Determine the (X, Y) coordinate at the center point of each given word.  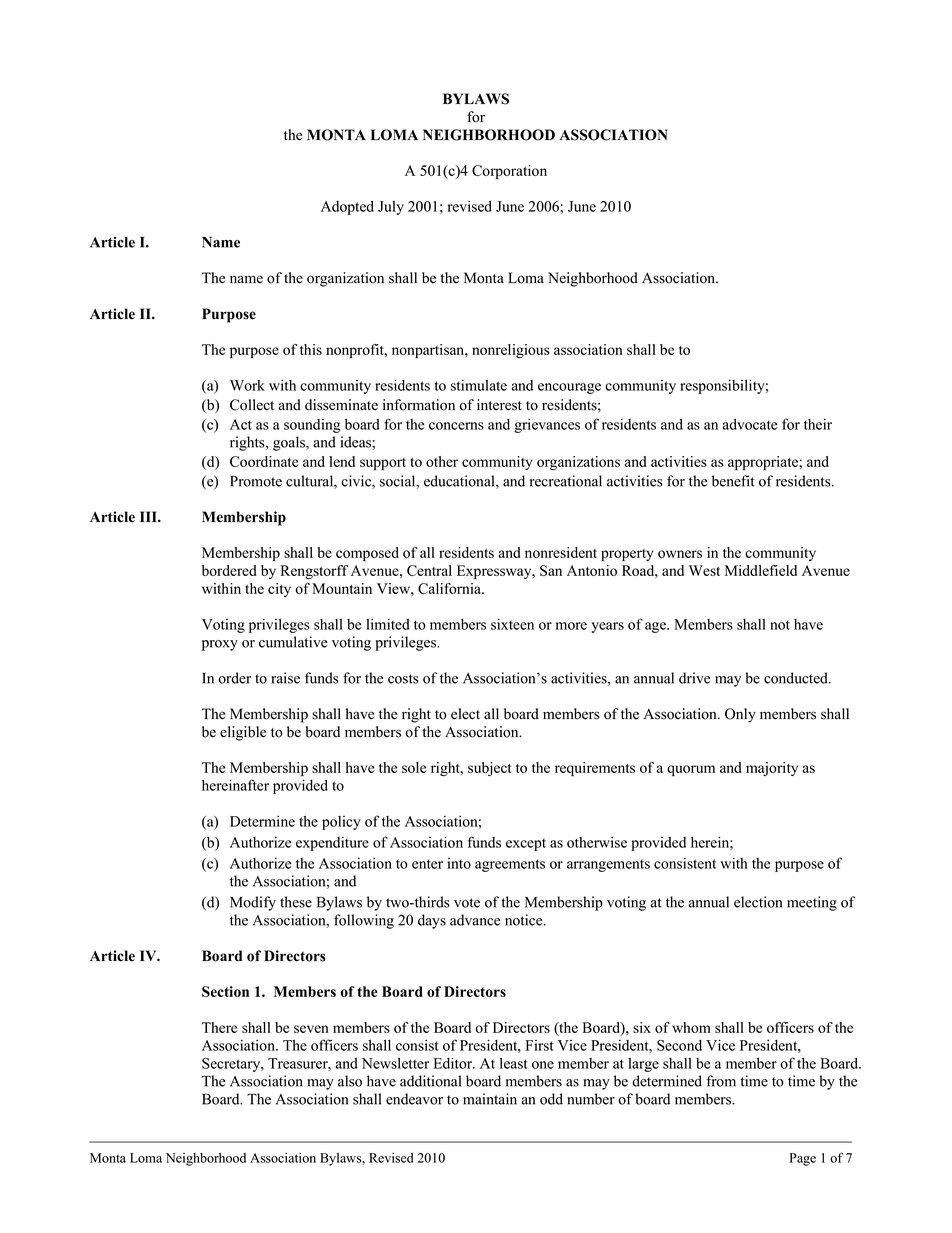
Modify (253, 903)
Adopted (347, 207)
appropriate (764, 463)
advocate (750, 424)
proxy (220, 645)
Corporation (509, 172)
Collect (252, 405)
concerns (456, 426)
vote (467, 903)
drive (694, 678)
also (350, 1081)
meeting (812, 903)
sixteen (512, 624)
